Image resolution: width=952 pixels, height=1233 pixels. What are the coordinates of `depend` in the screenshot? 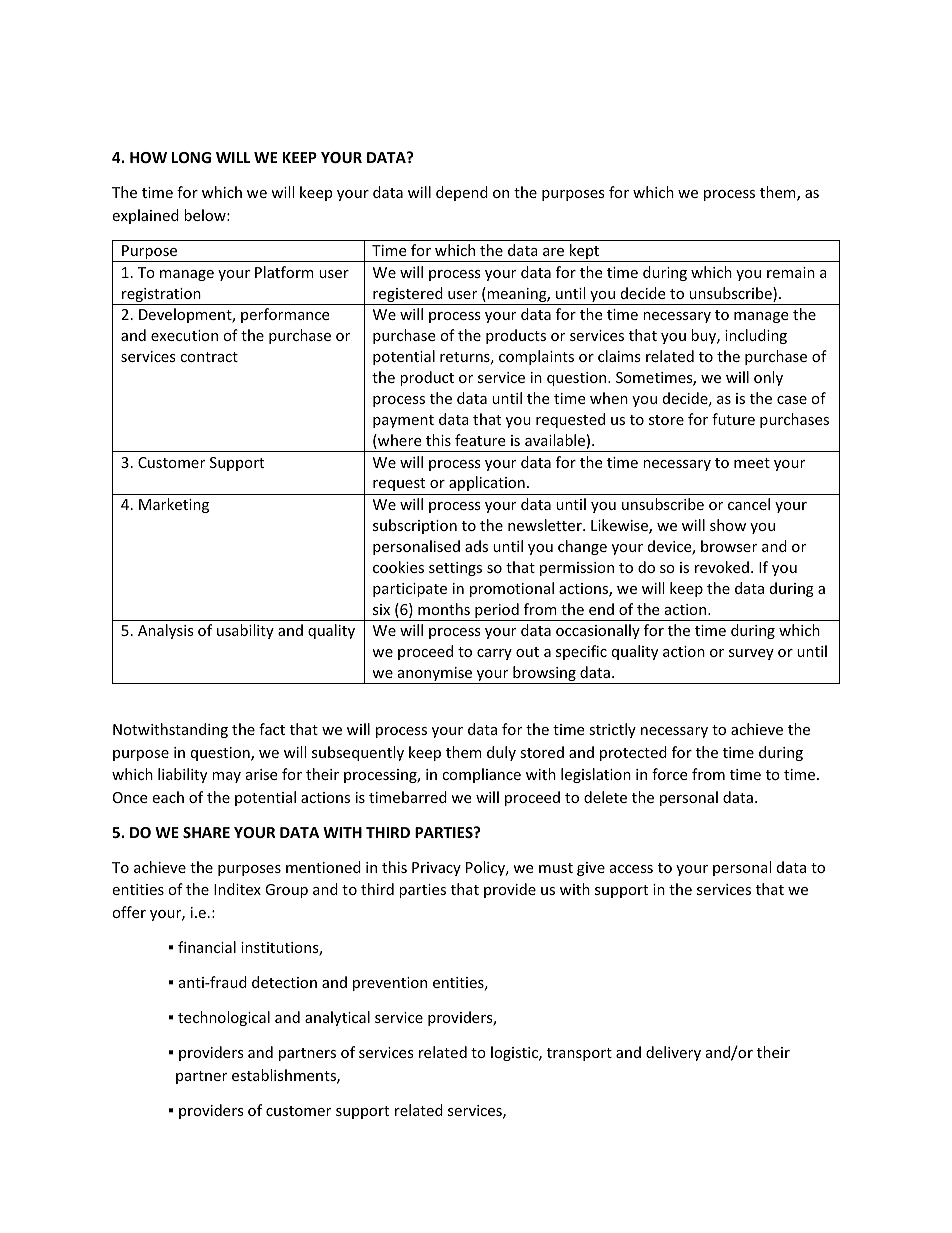 It's located at (462, 193).
